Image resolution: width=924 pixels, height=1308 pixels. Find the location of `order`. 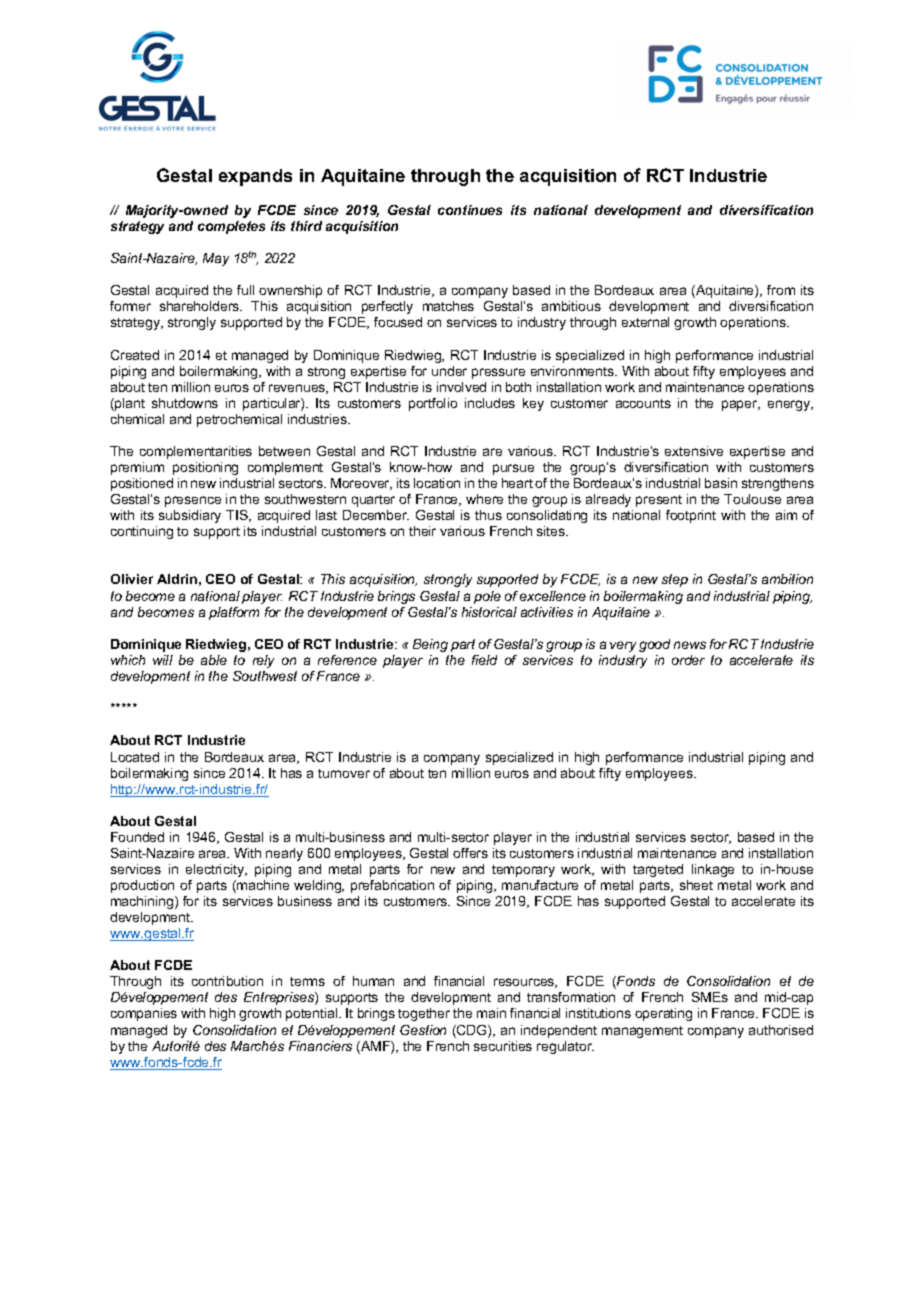

order is located at coordinates (688, 660).
